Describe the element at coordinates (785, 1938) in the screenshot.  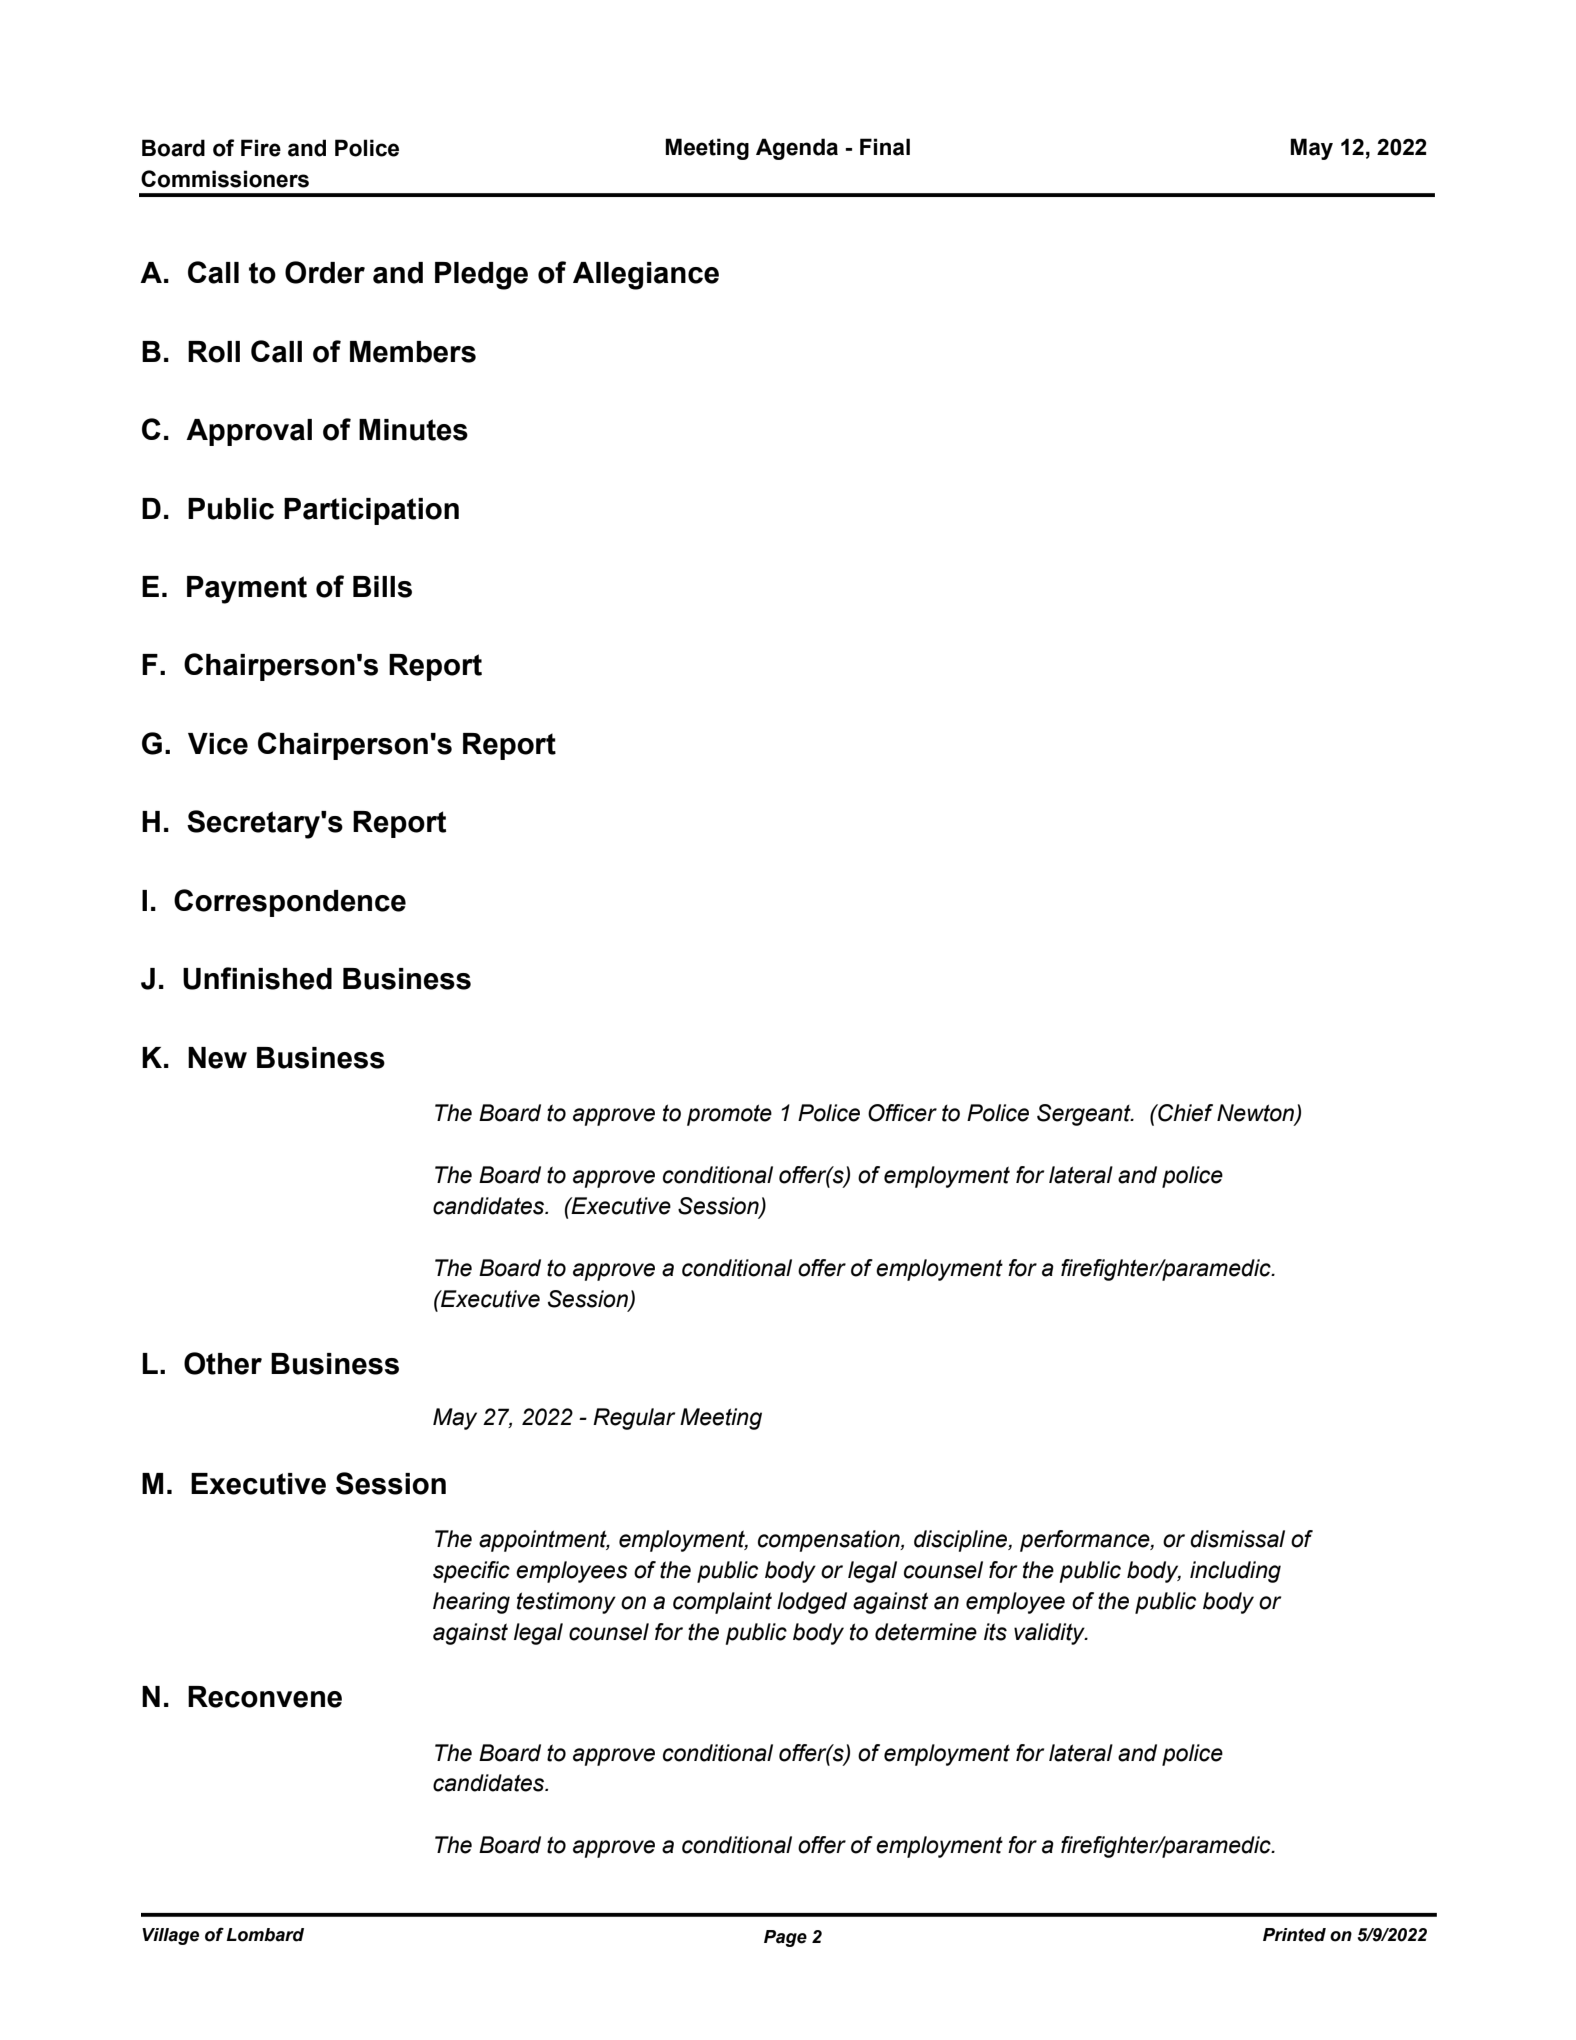
I see `Page` at that location.
